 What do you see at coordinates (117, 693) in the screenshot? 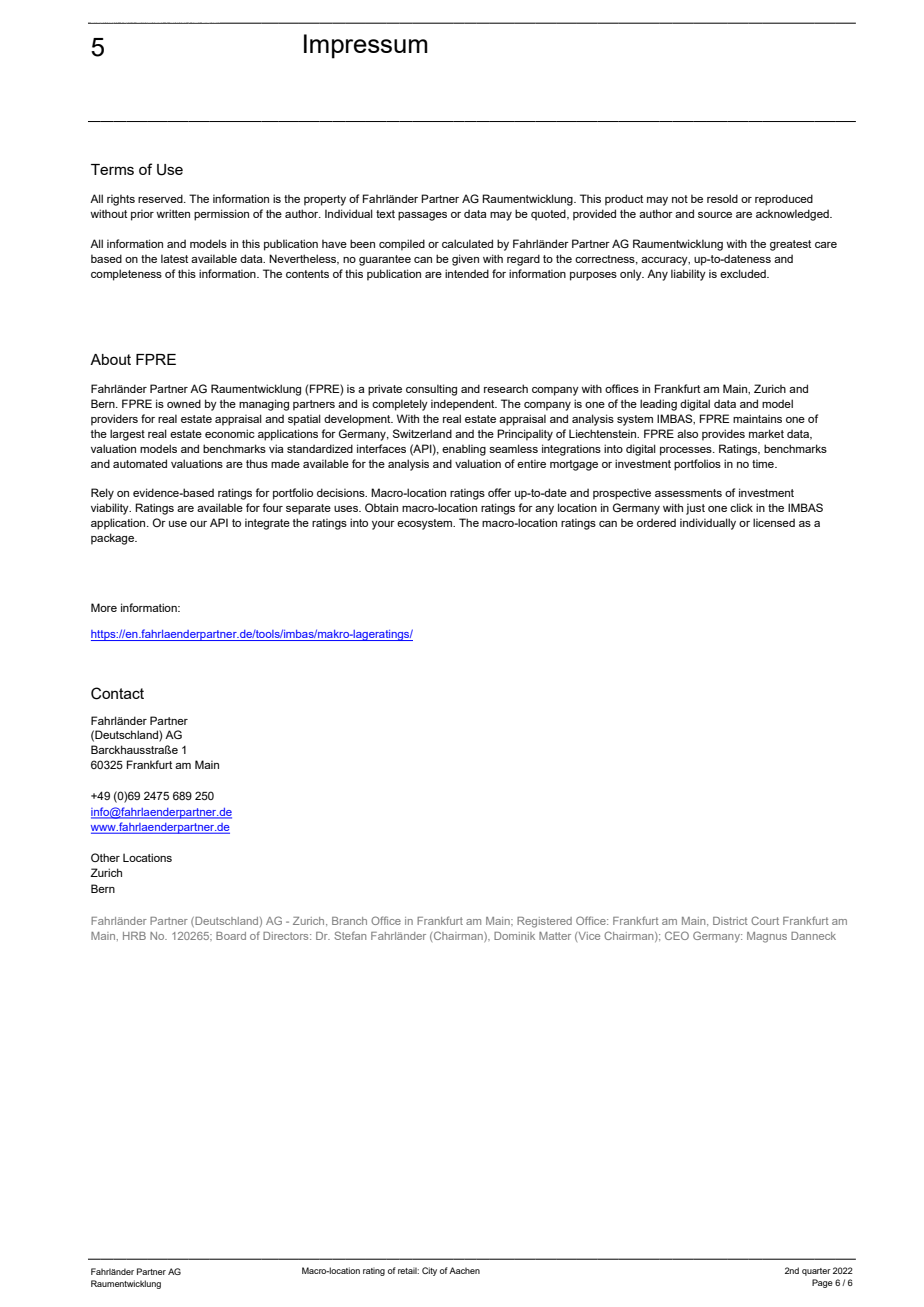
I see `Contact` at bounding box center [117, 693].
